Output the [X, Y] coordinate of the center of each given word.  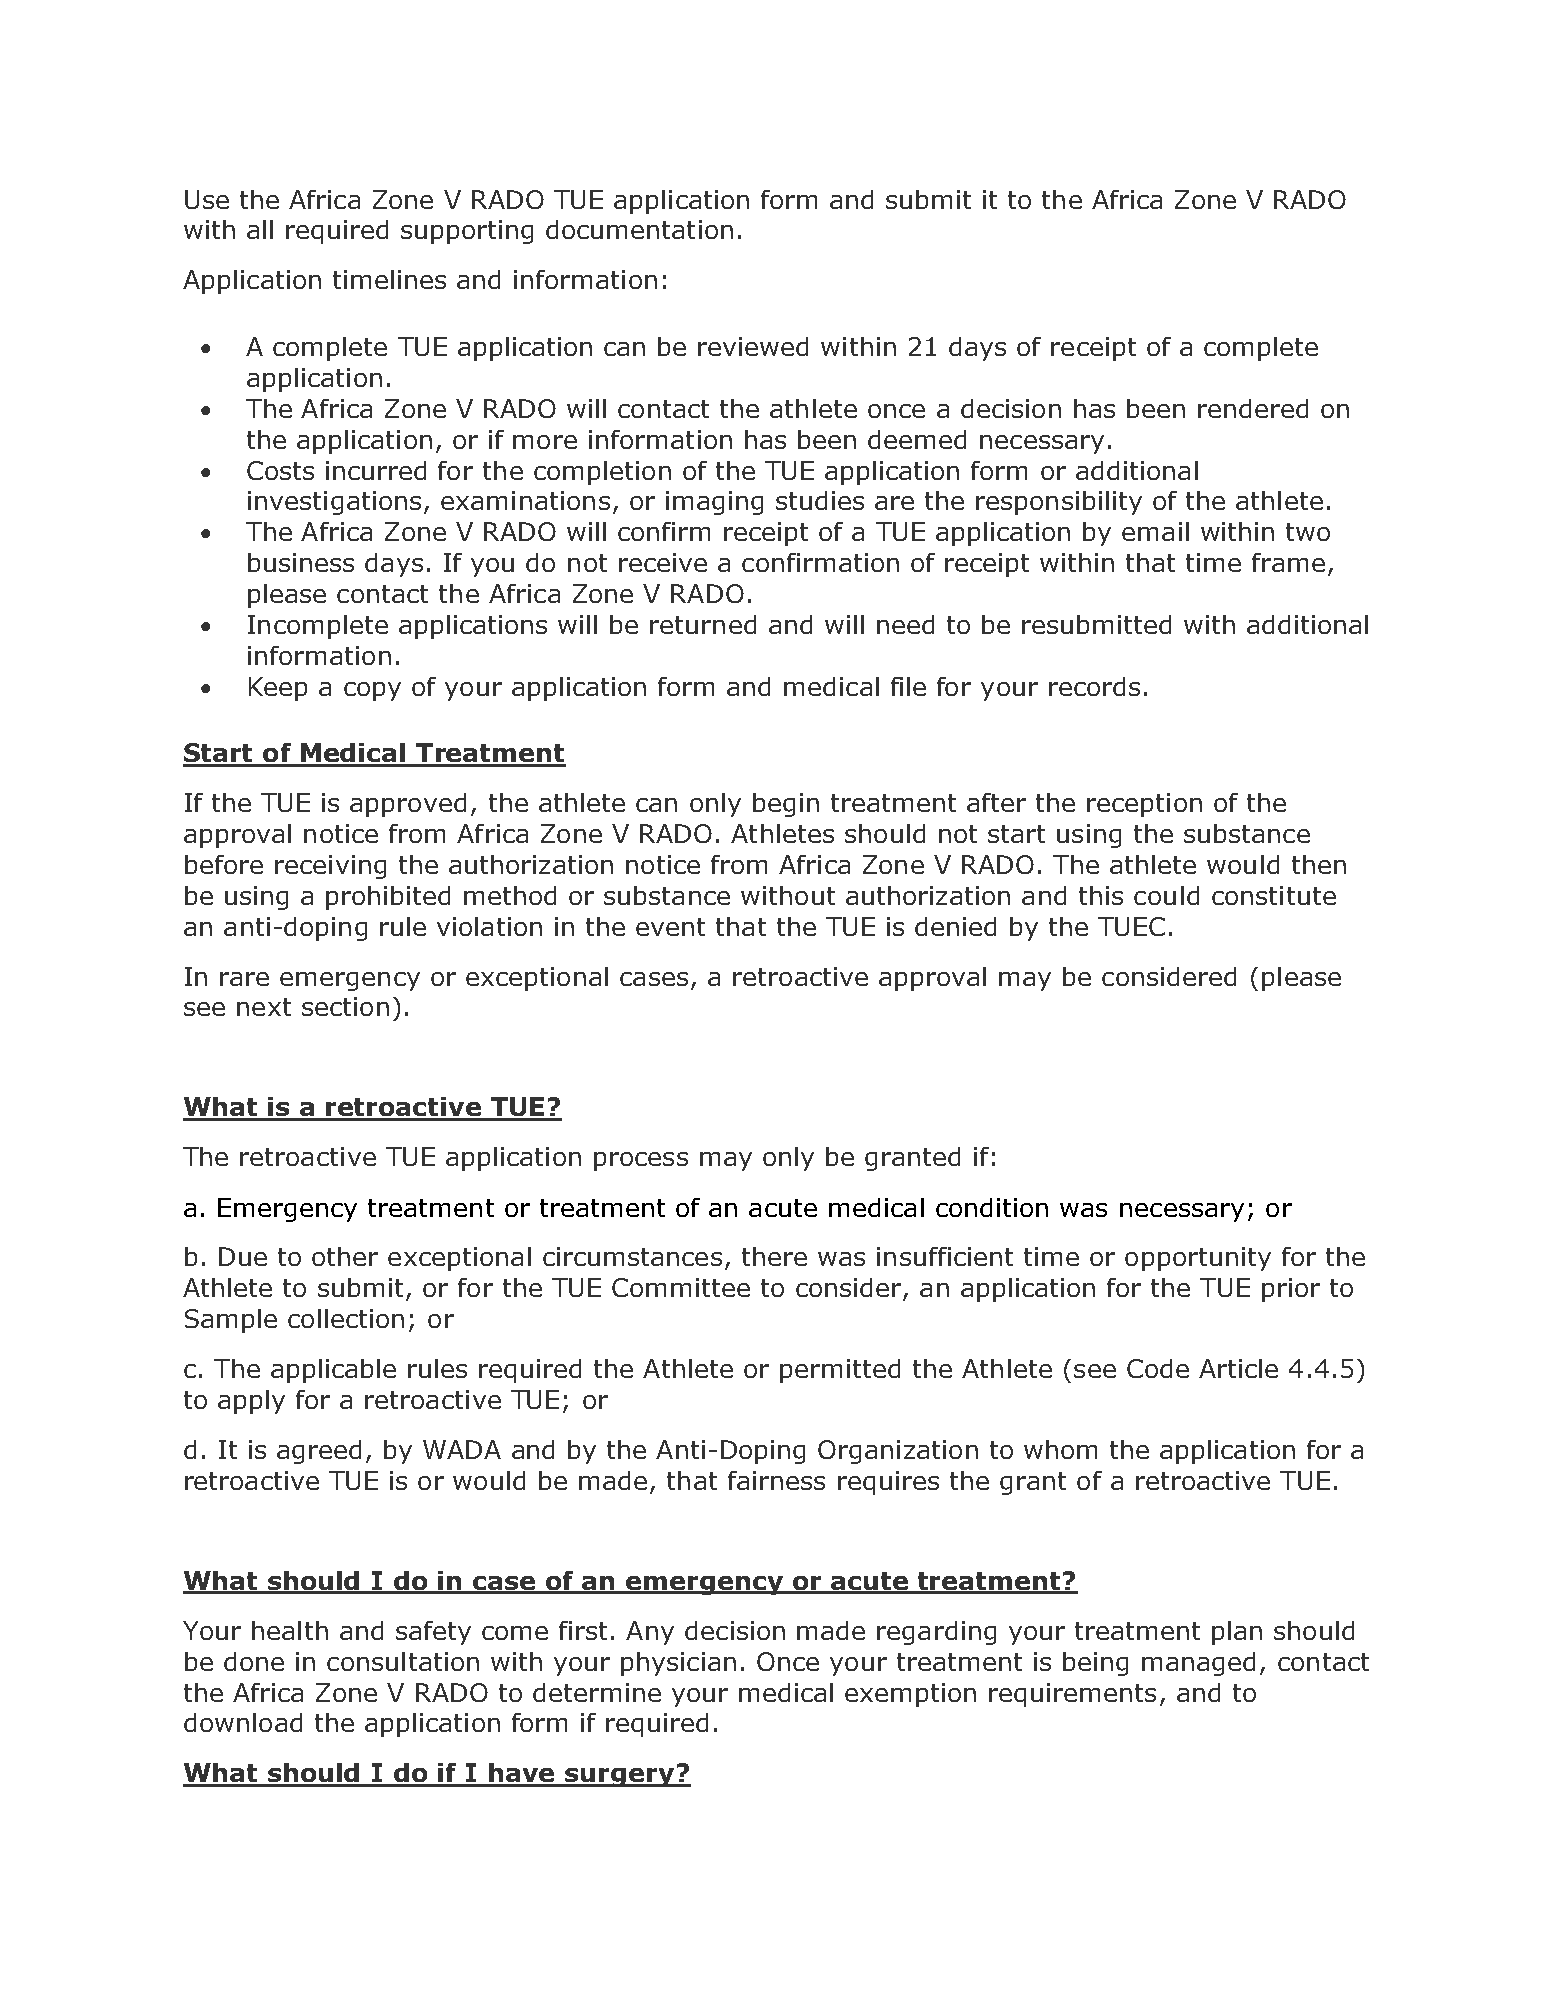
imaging [714, 503]
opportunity [1198, 1259]
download [243, 1722]
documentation [639, 229]
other [345, 1256]
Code [1158, 1368]
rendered [1253, 408]
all [260, 229]
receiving [330, 867]
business [301, 562]
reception [1144, 805]
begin [786, 805]
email [1155, 531]
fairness [776, 1480]
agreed [319, 1452]
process [641, 1161]
